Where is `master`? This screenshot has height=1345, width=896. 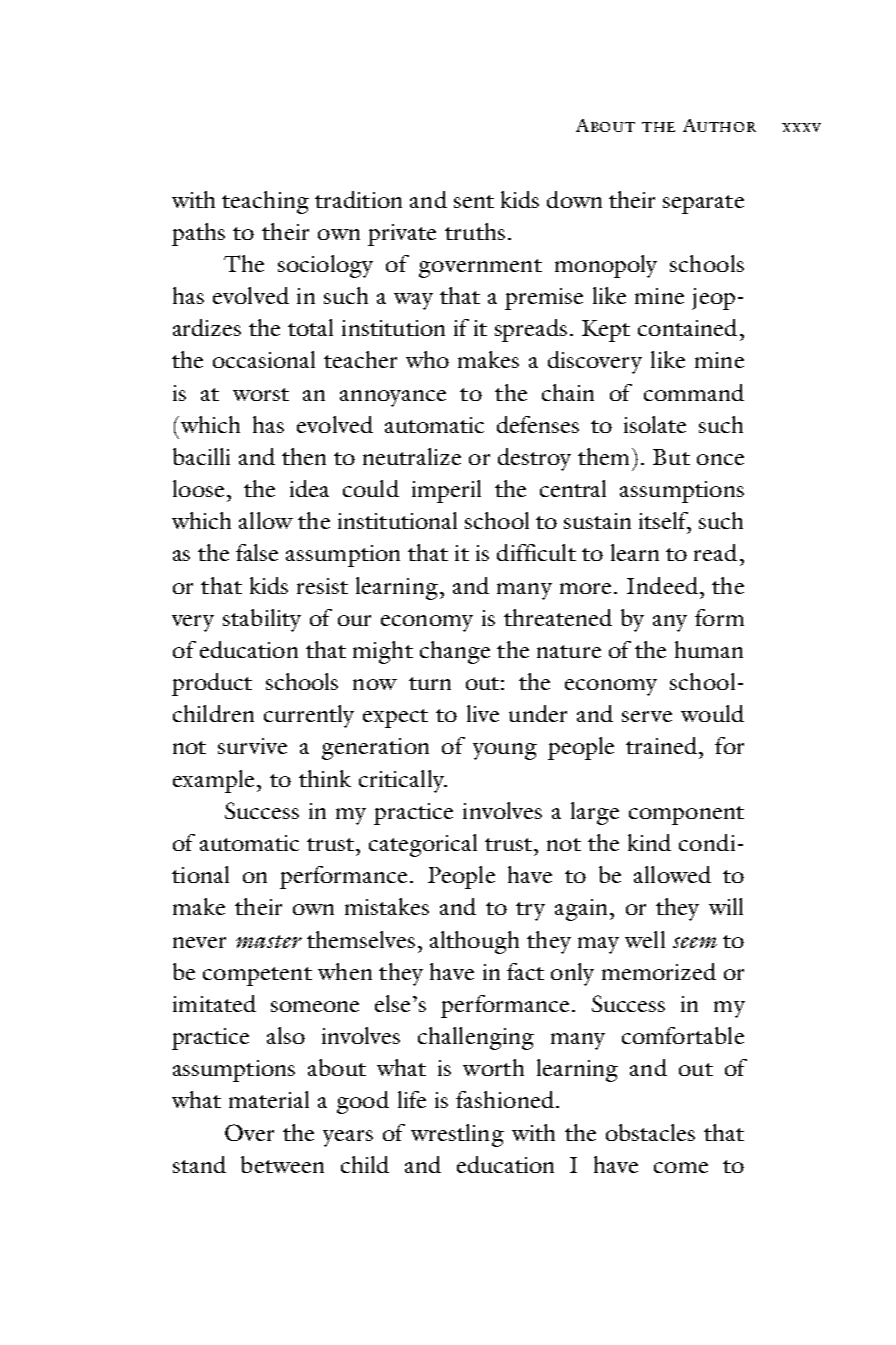 master is located at coordinates (269, 941).
